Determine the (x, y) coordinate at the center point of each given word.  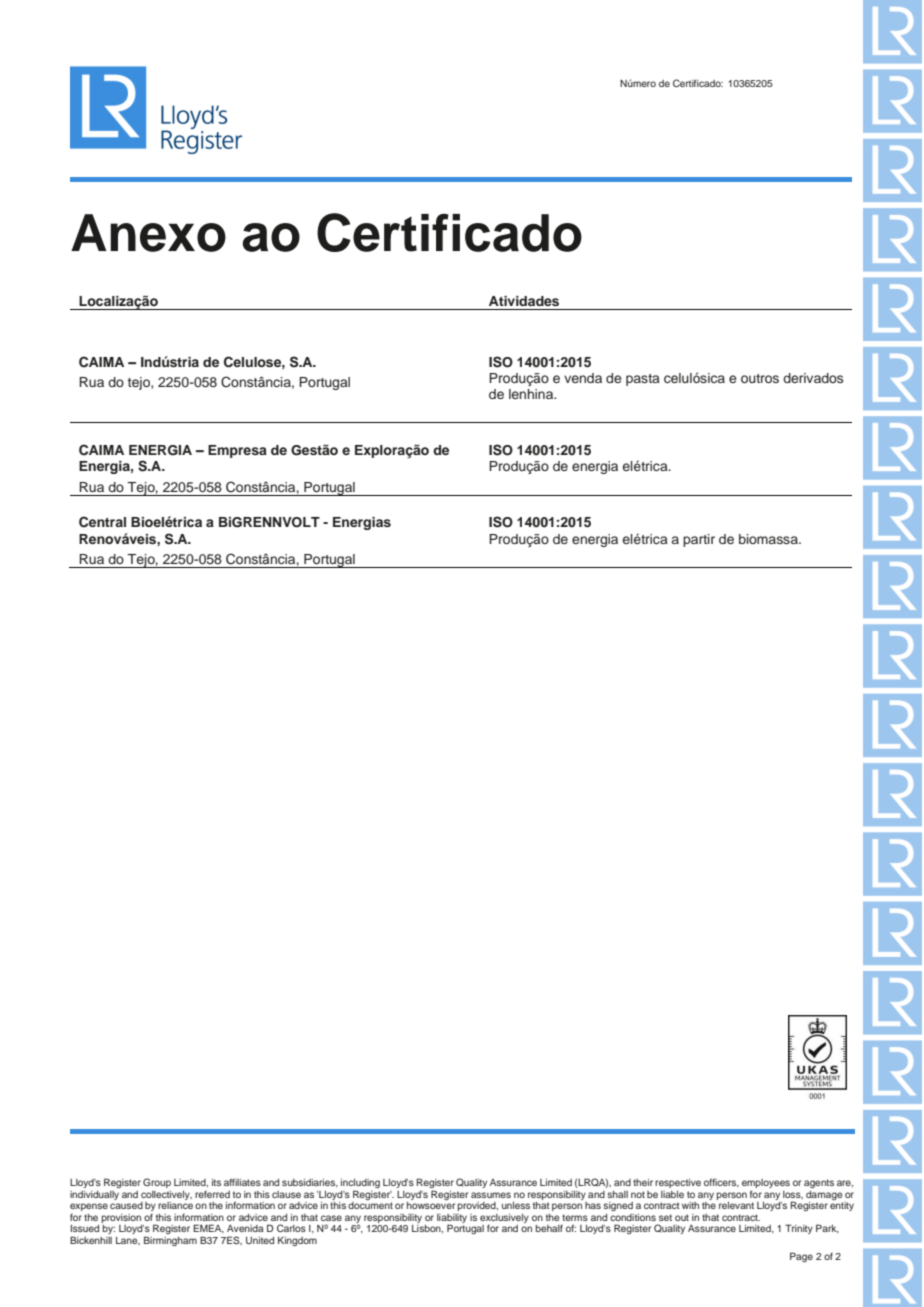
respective (678, 1183)
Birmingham (170, 1241)
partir (699, 540)
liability (452, 1219)
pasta (643, 380)
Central (102, 522)
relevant (736, 1205)
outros (760, 378)
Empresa (237, 451)
